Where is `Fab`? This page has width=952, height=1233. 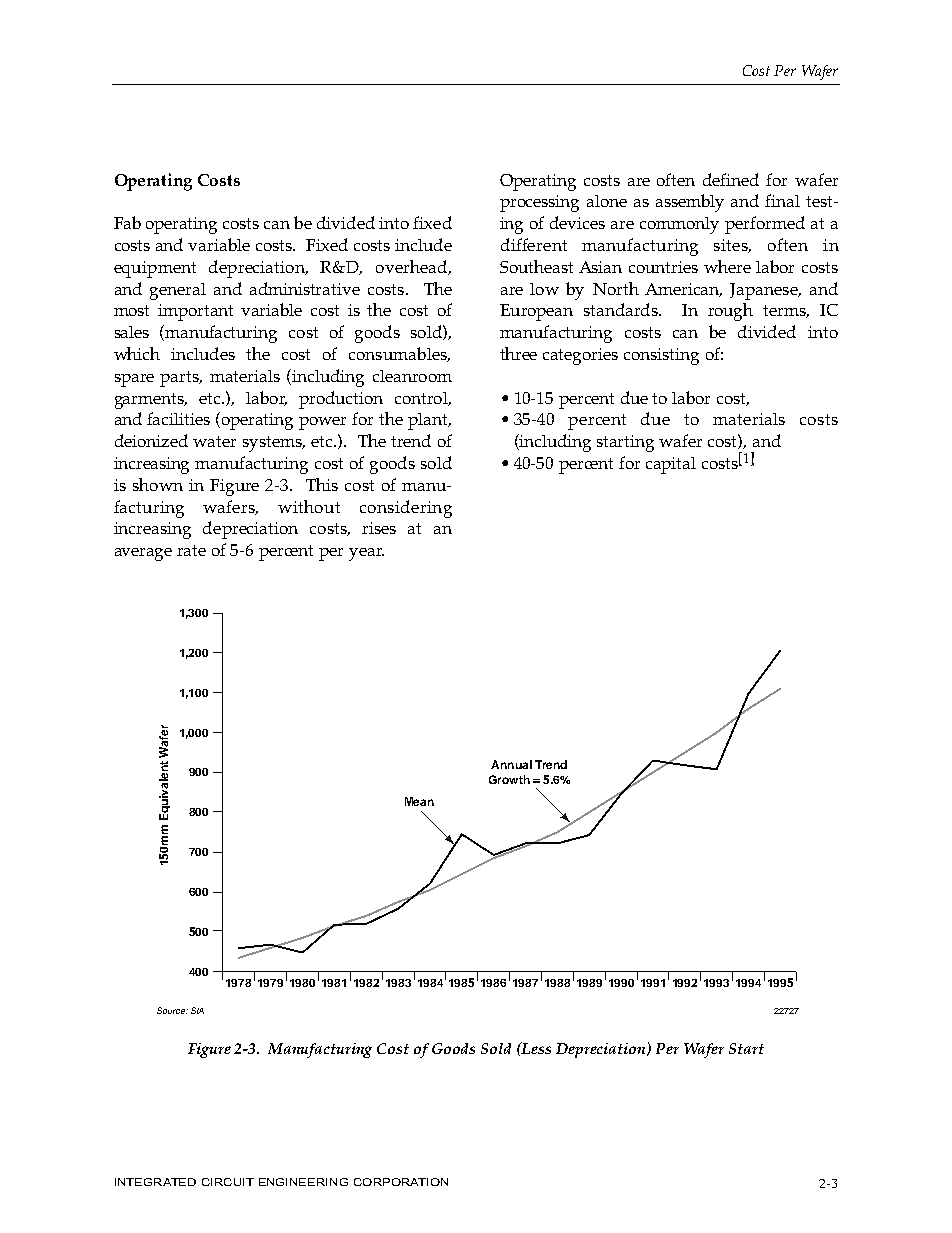 Fab is located at coordinates (127, 222).
